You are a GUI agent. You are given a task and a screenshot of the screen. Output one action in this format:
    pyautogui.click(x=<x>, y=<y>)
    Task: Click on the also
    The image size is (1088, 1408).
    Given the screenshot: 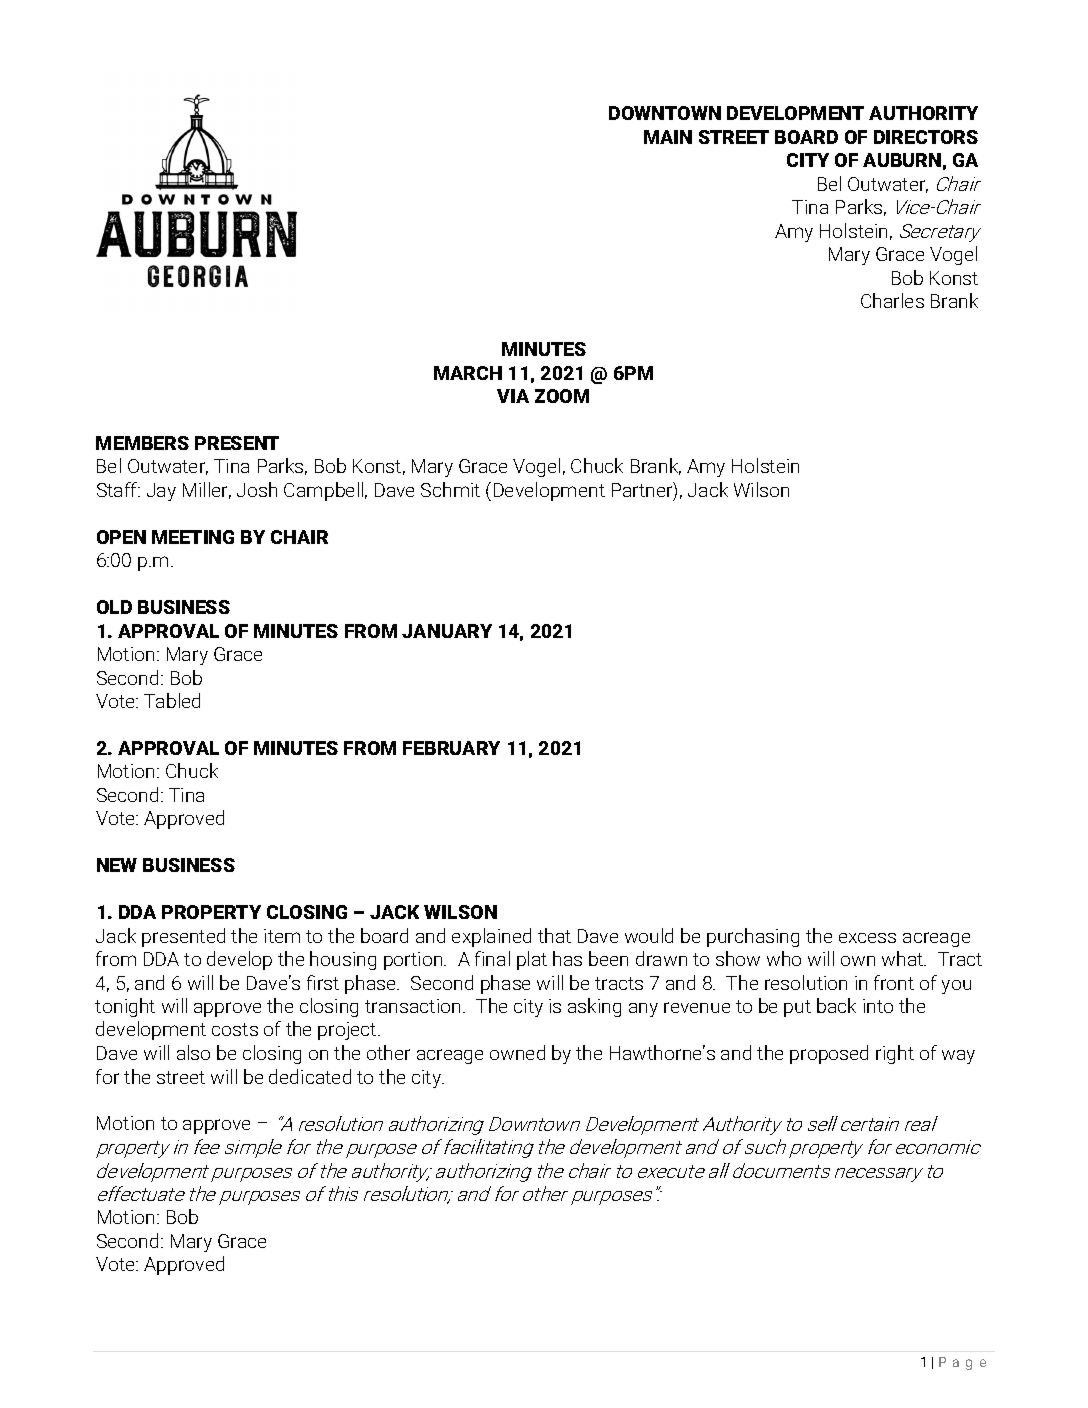 What is the action you would take?
    pyautogui.click(x=193, y=1052)
